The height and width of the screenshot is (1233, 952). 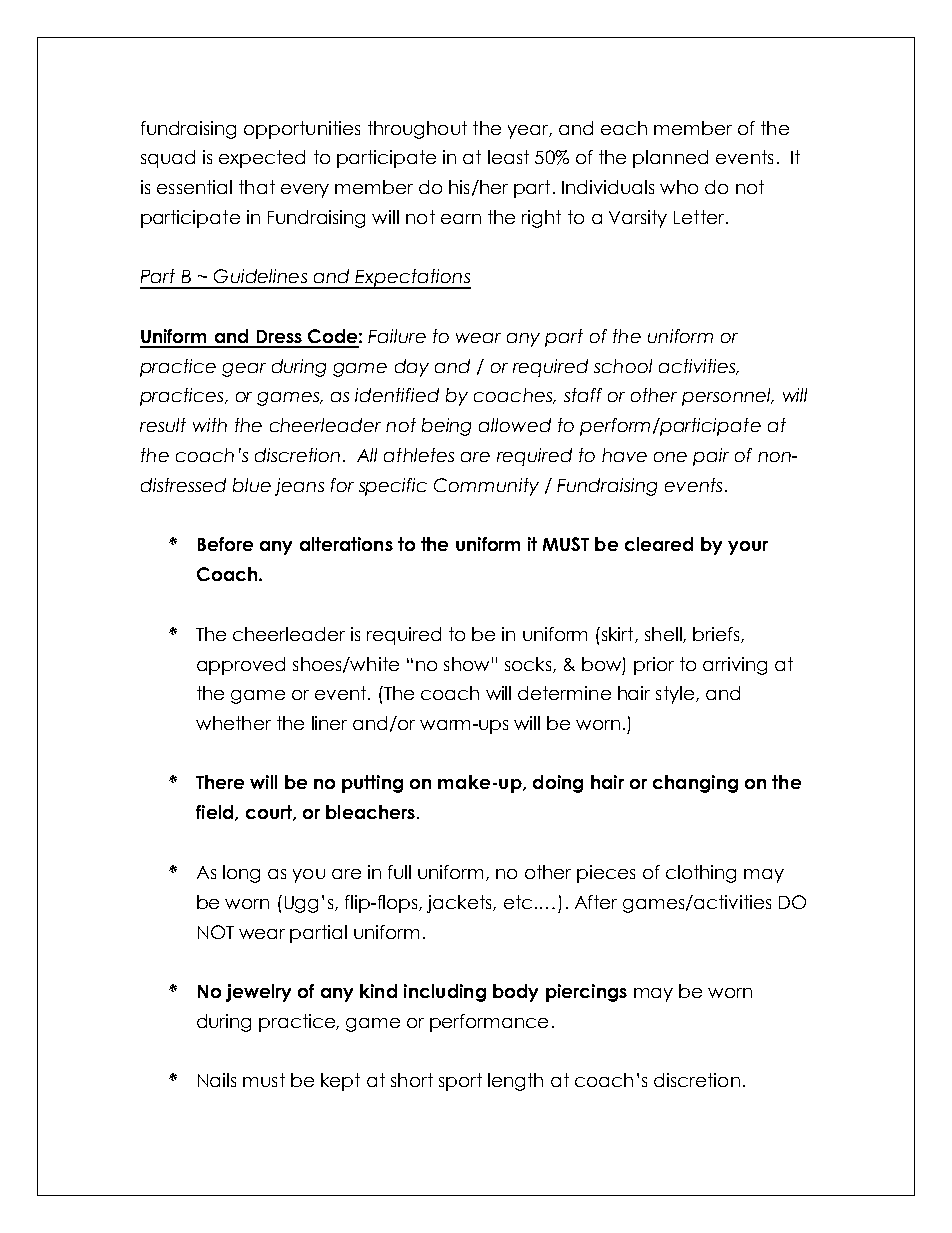 What do you see at coordinates (417, 130) in the screenshot?
I see `throughout` at bounding box center [417, 130].
